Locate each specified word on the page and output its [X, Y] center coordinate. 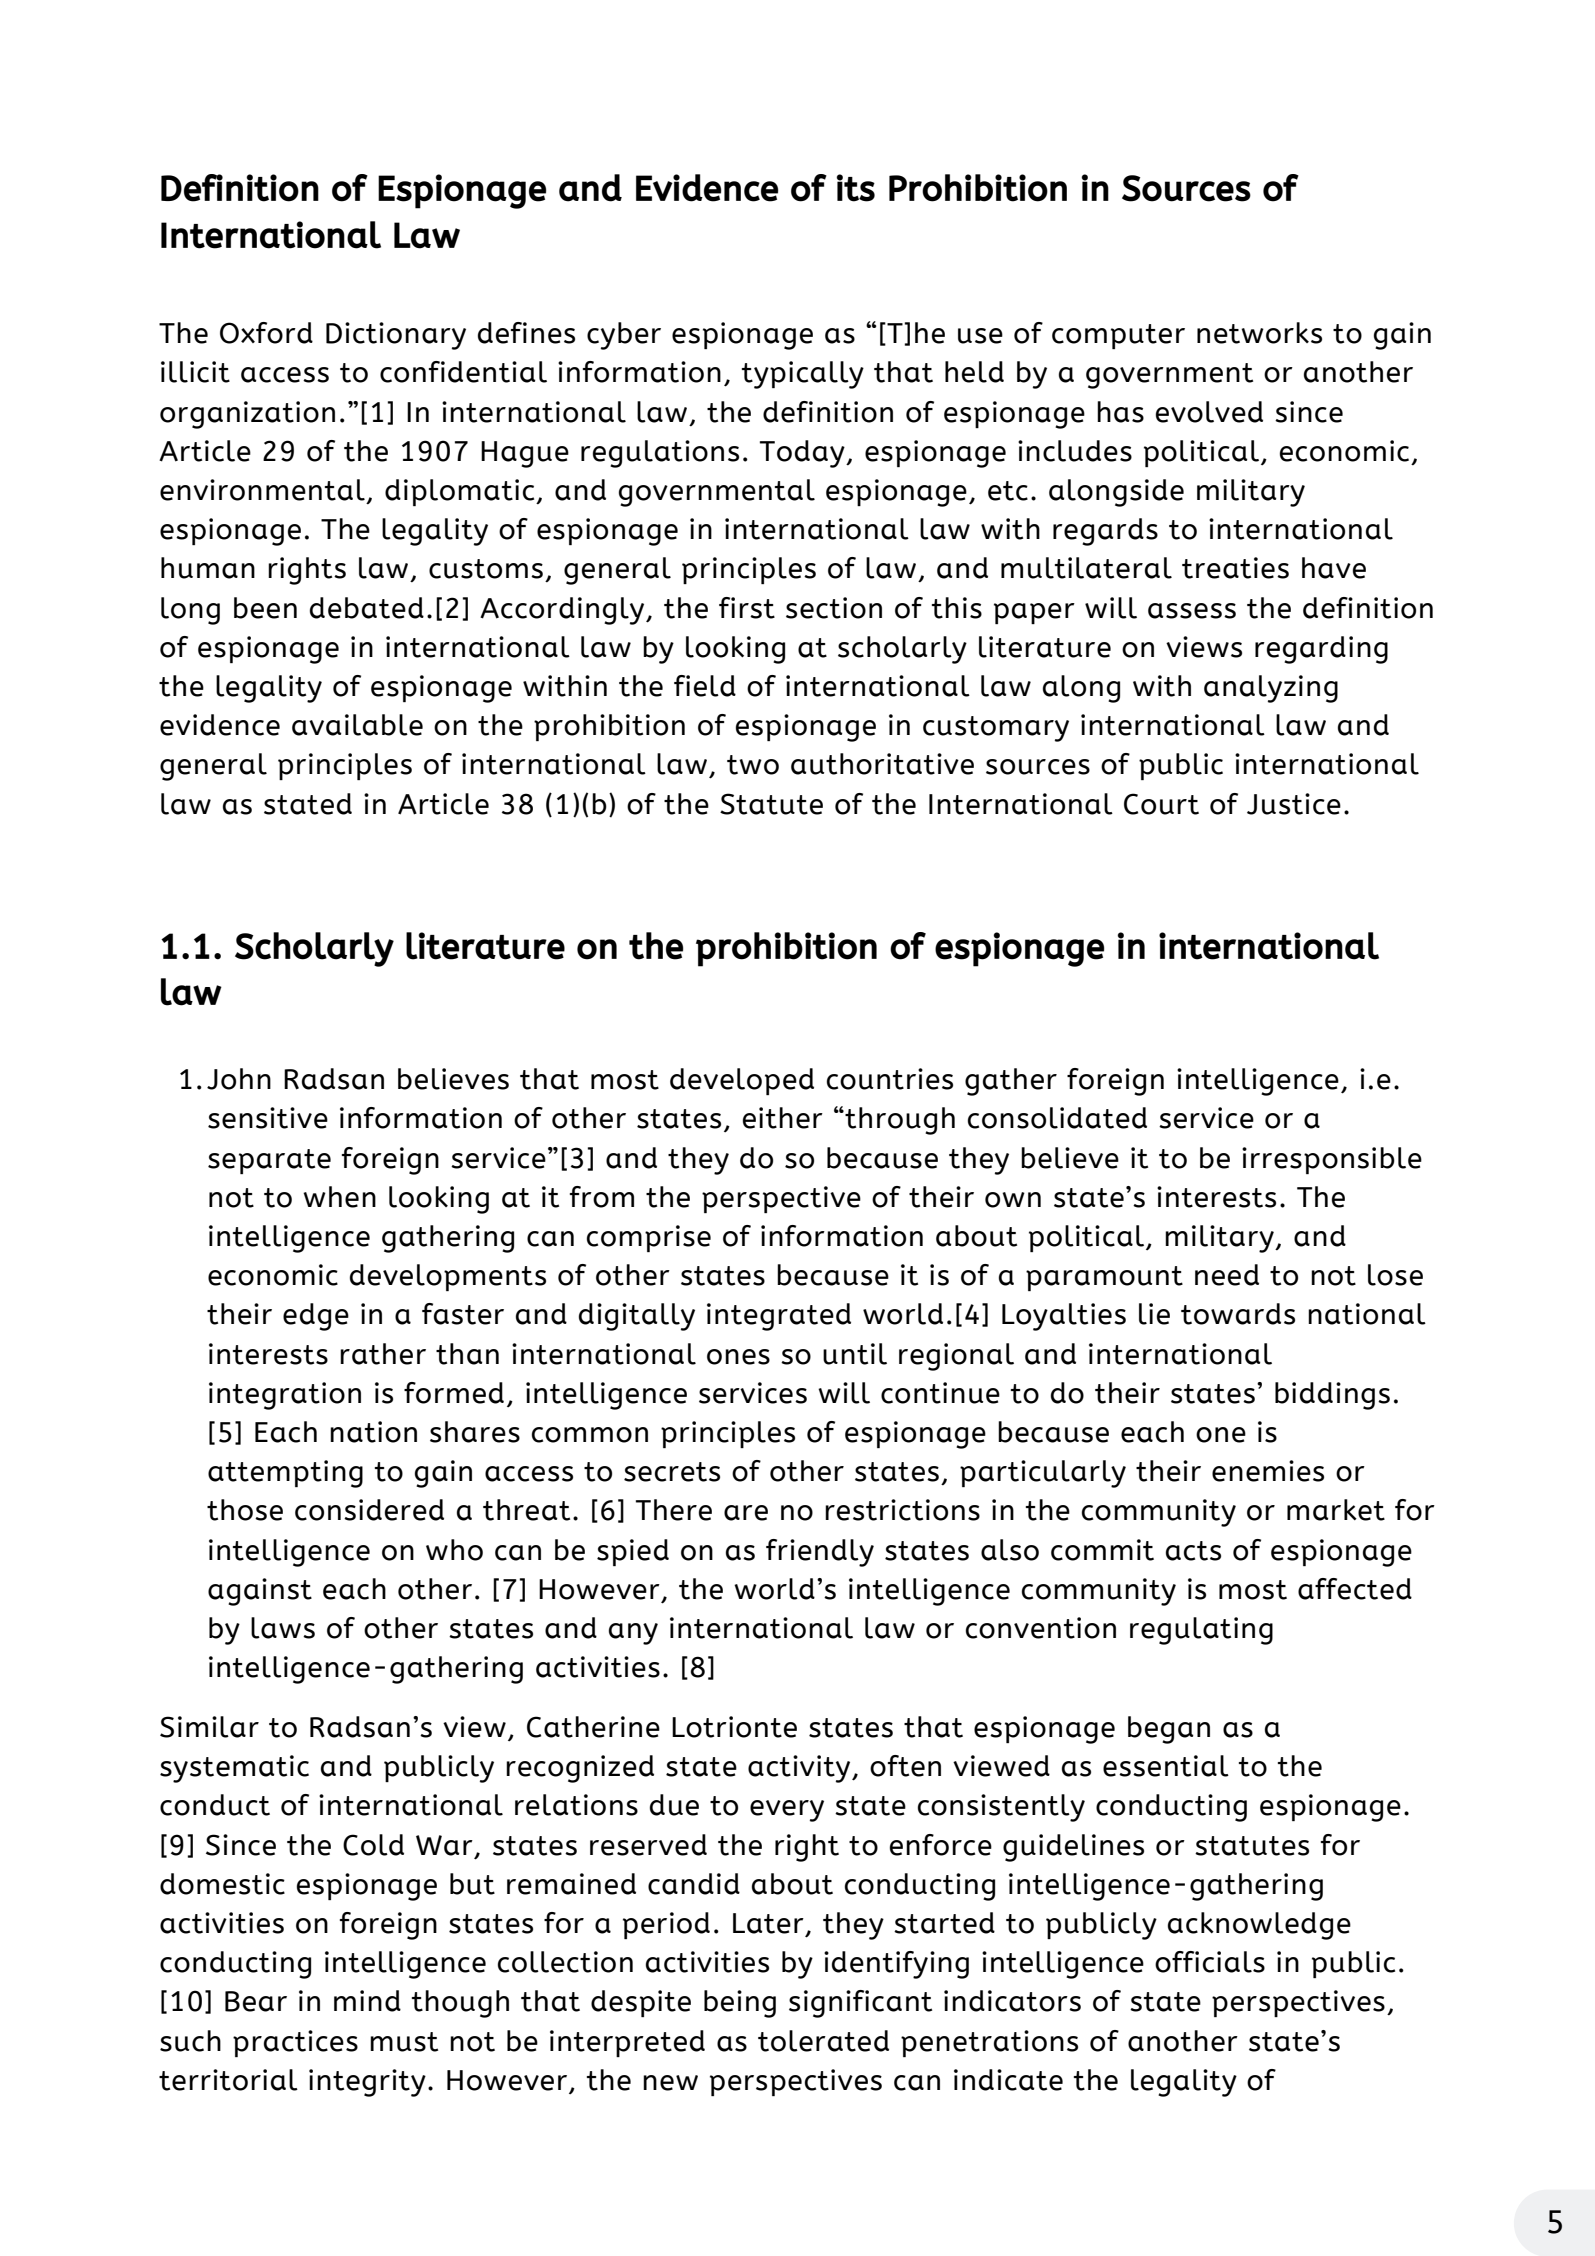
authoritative [882, 764]
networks [1259, 333]
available [357, 725]
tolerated [823, 2041]
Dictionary [396, 336]
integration [285, 1396]
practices [295, 2043]
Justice [1294, 804]
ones [738, 1357]
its [856, 188]
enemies [1268, 1471]
